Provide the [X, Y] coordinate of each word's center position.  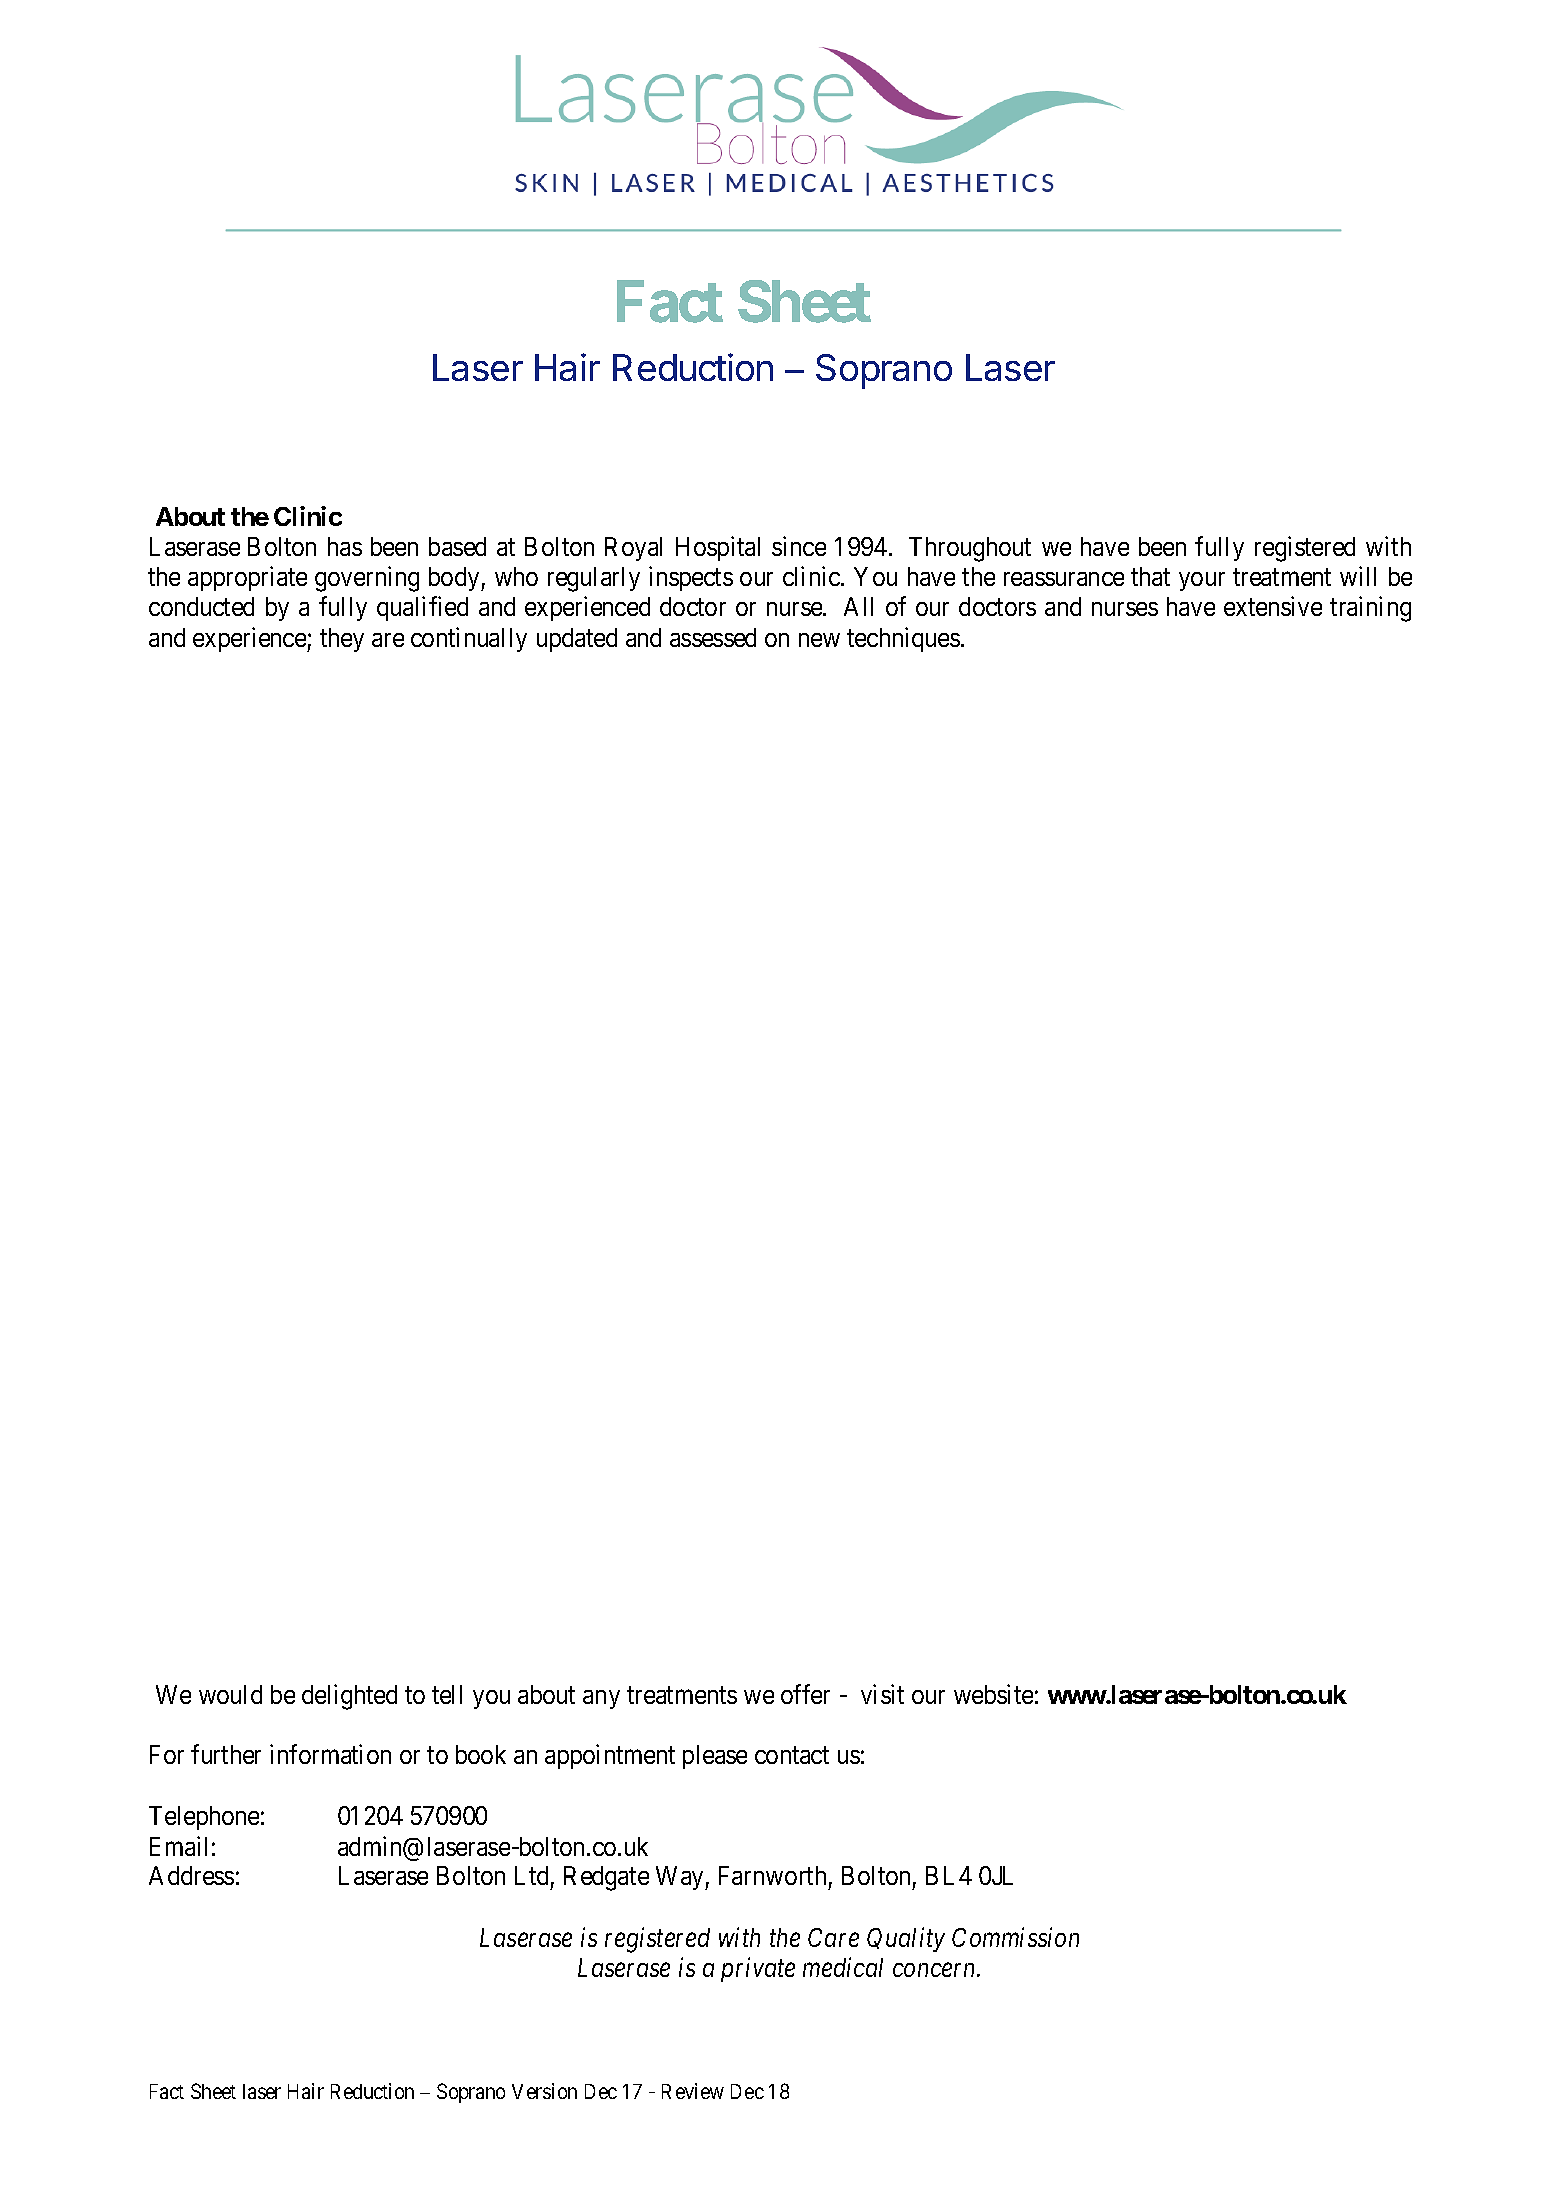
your [1202, 581]
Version [544, 2091]
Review [693, 2091]
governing [367, 579]
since [799, 546]
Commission [1015, 1937]
